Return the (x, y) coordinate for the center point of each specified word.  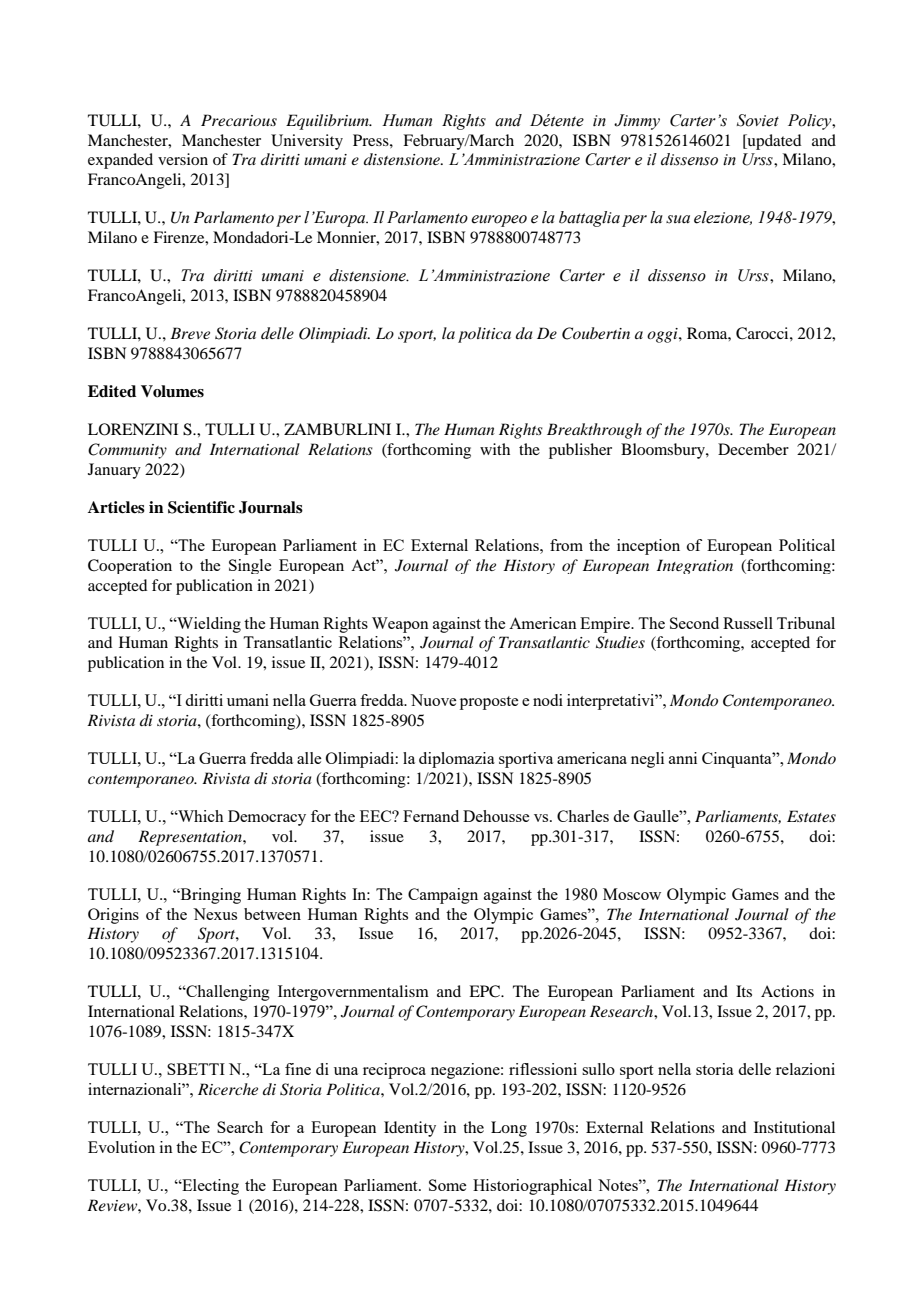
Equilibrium (328, 122)
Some (447, 1185)
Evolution (121, 1147)
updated (773, 142)
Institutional (794, 1127)
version (183, 159)
